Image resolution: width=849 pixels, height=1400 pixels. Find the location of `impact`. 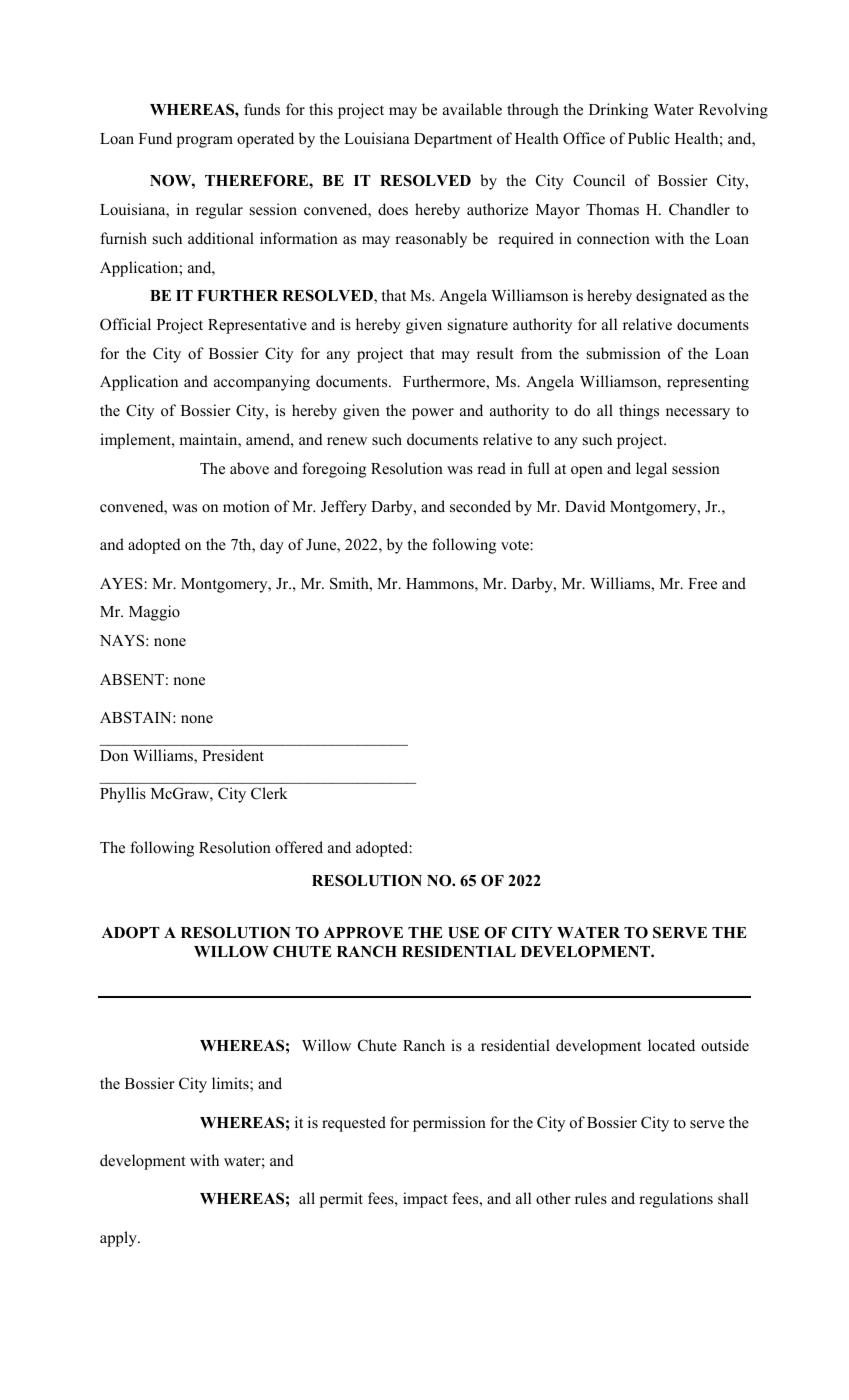

impact is located at coordinates (425, 1200).
